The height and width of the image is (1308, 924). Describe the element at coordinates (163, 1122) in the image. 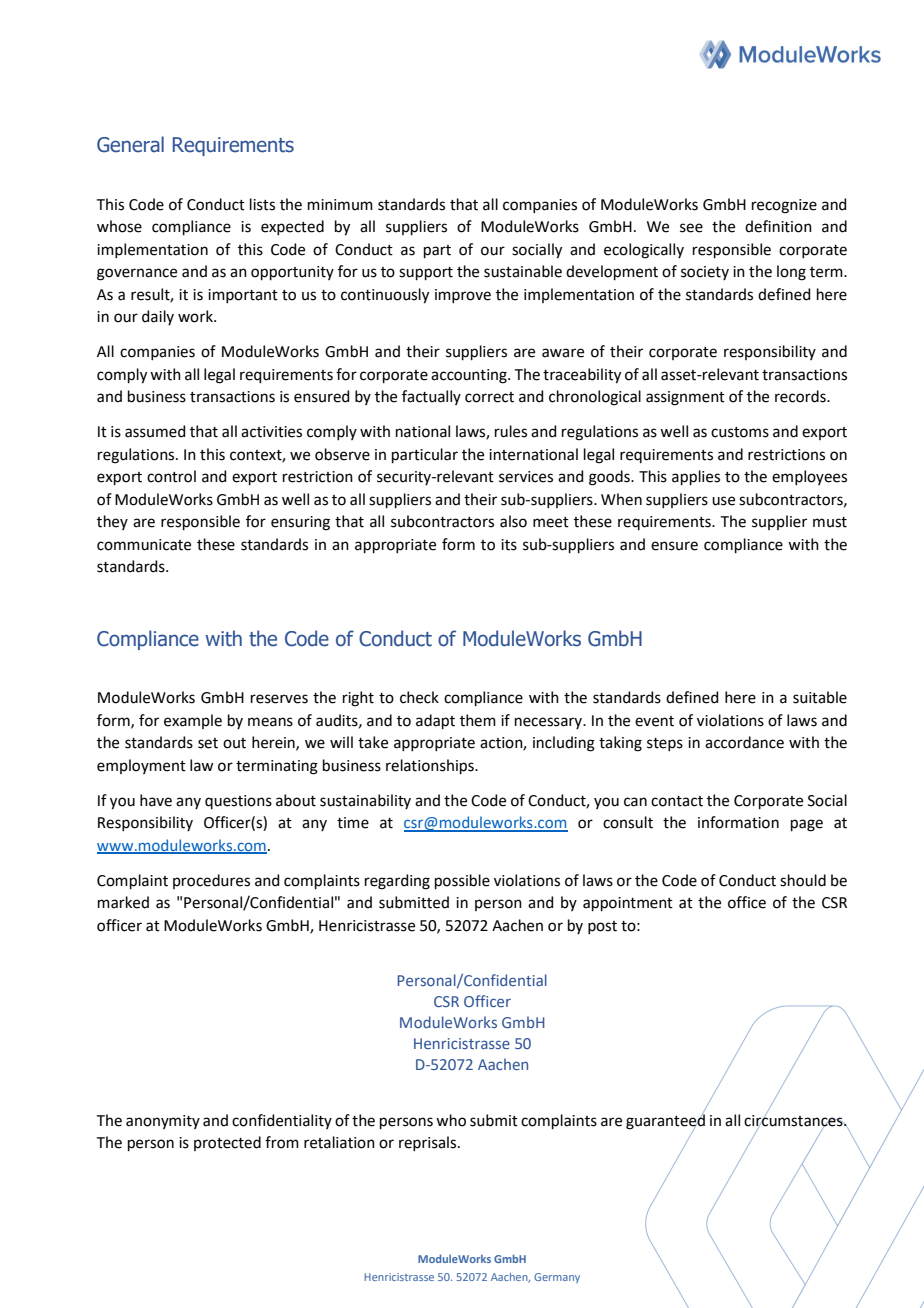

I see `anonymity` at that location.
